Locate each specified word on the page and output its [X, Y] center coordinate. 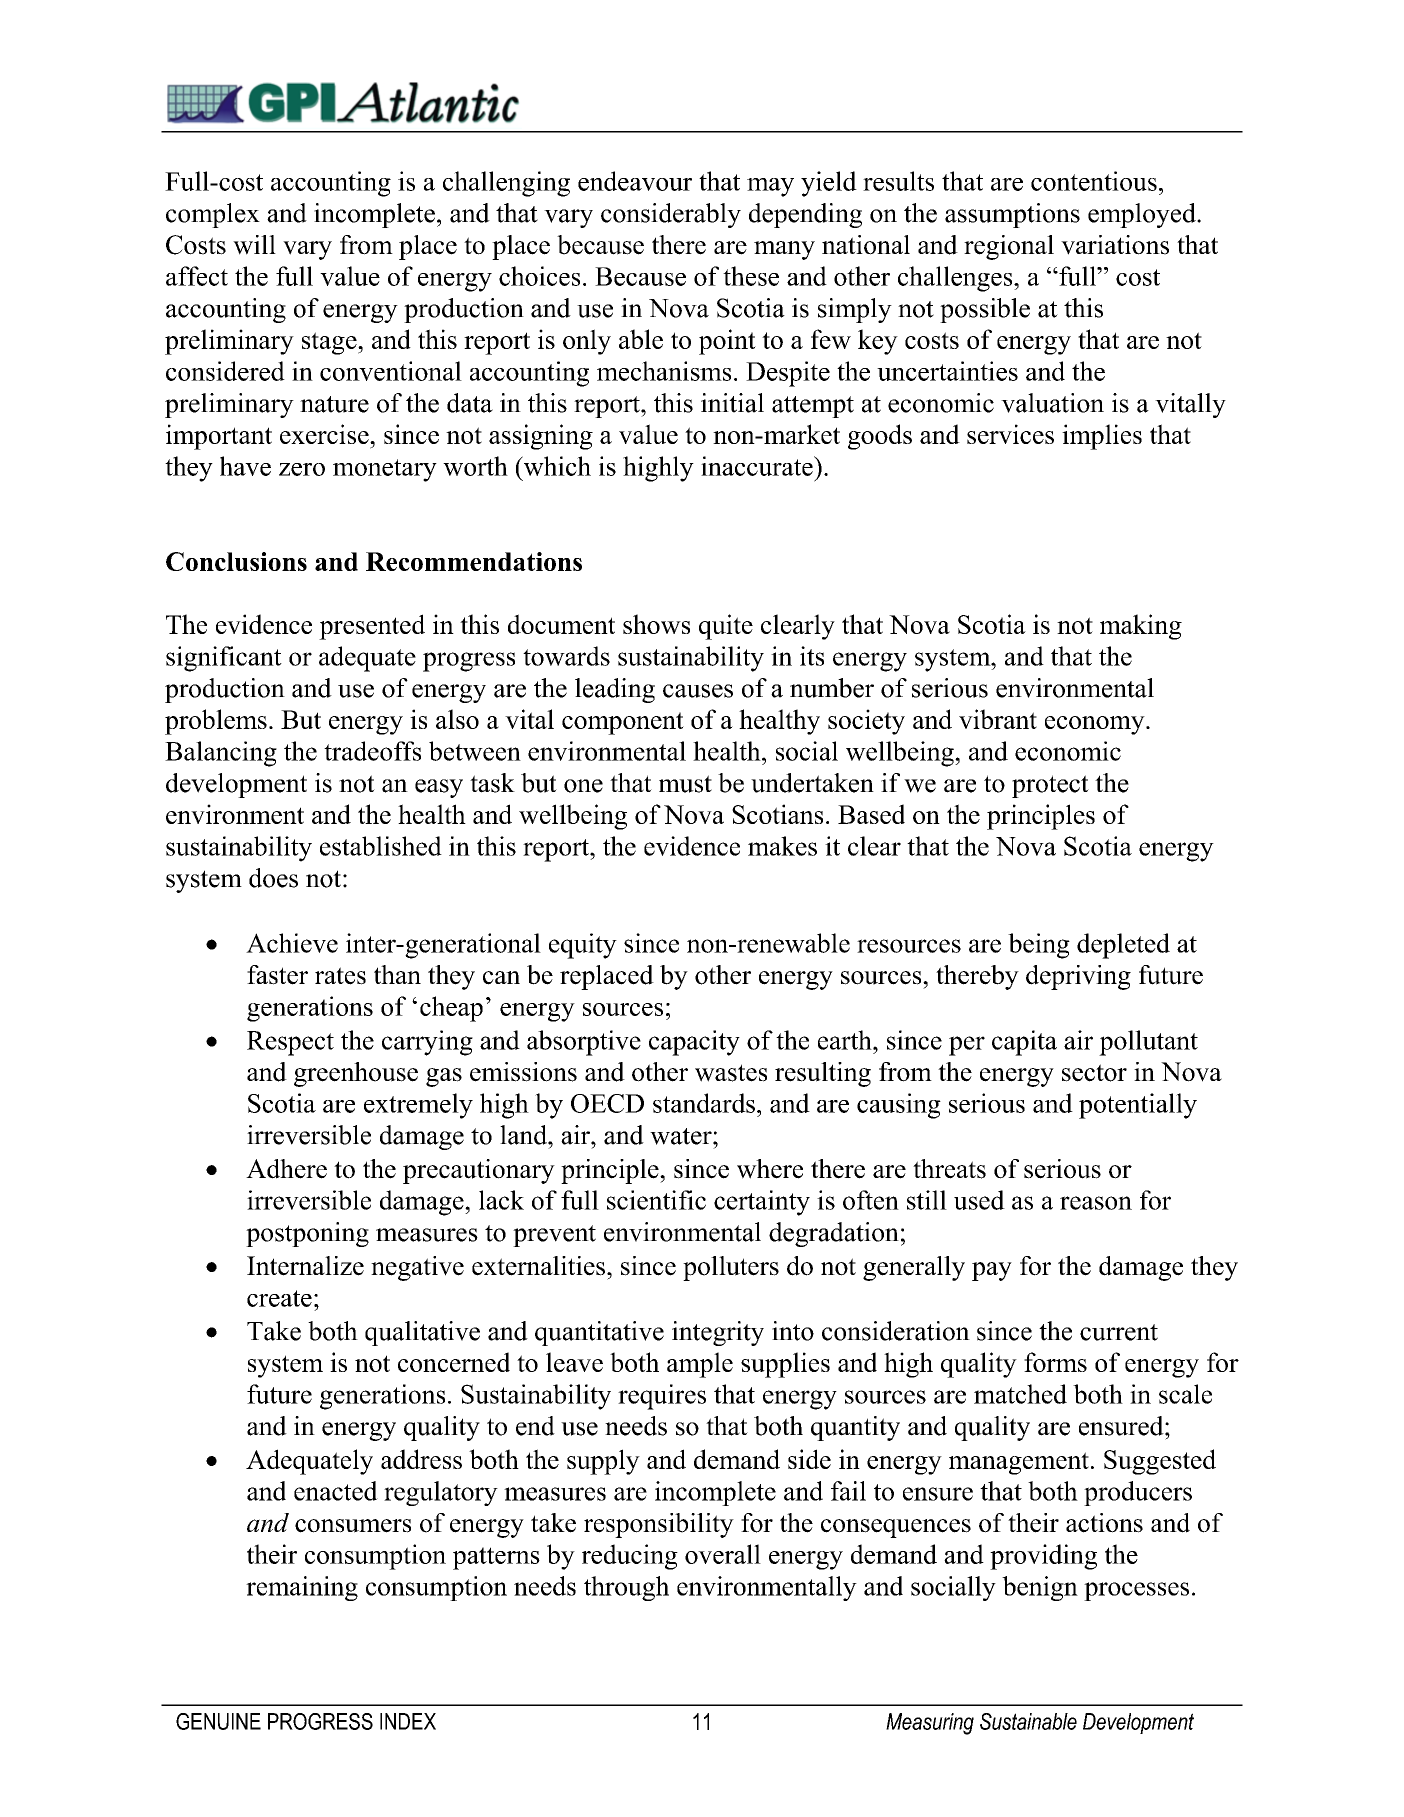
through [626, 1588]
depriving [1078, 977]
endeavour [635, 181]
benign [1040, 1588]
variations [1115, 245]
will [254, 245]
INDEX [408, 1721]
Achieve [292, 943]
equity [583, 946]
